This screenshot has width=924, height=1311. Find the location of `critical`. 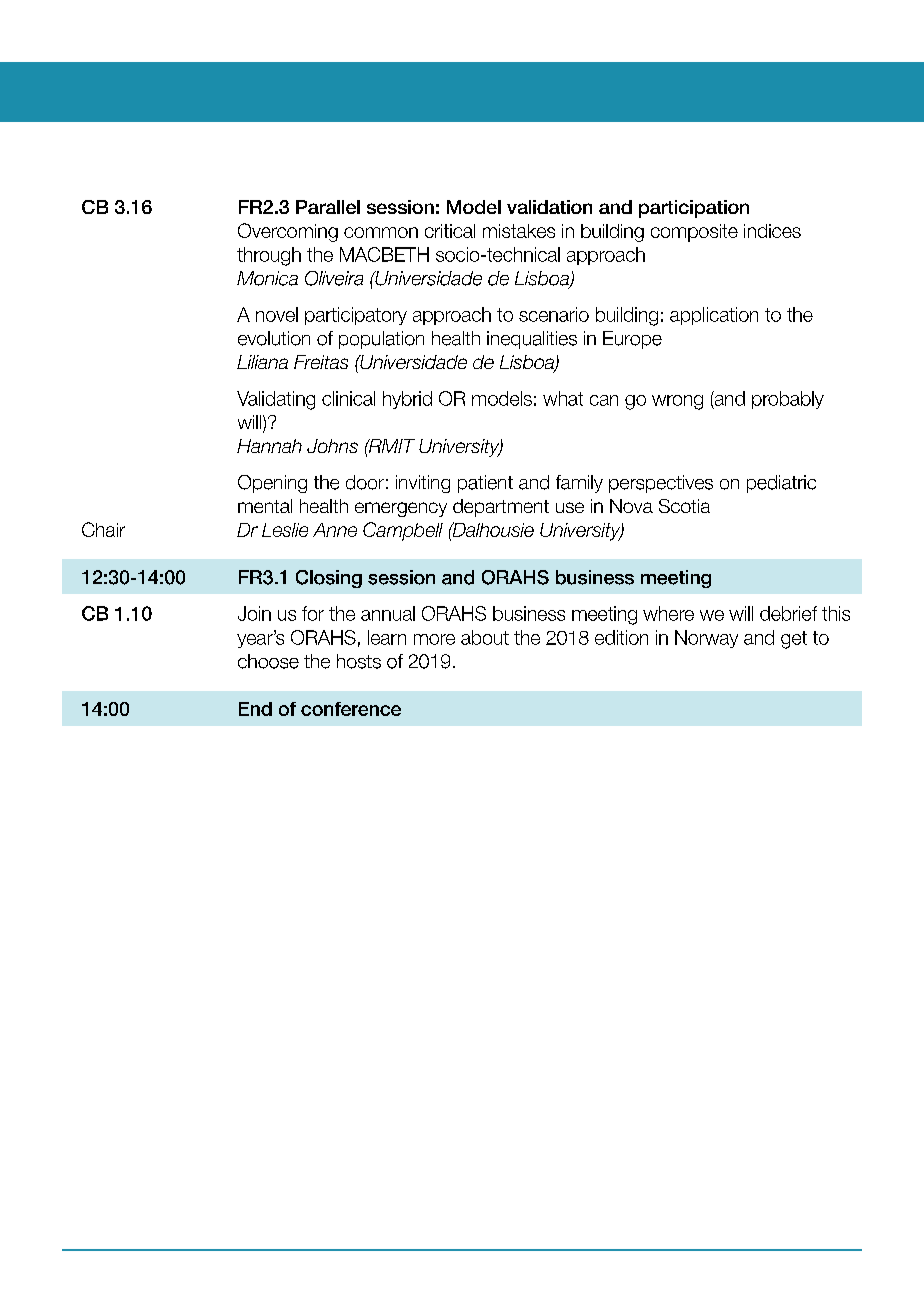

critical is located at coordinates (450, 231).
